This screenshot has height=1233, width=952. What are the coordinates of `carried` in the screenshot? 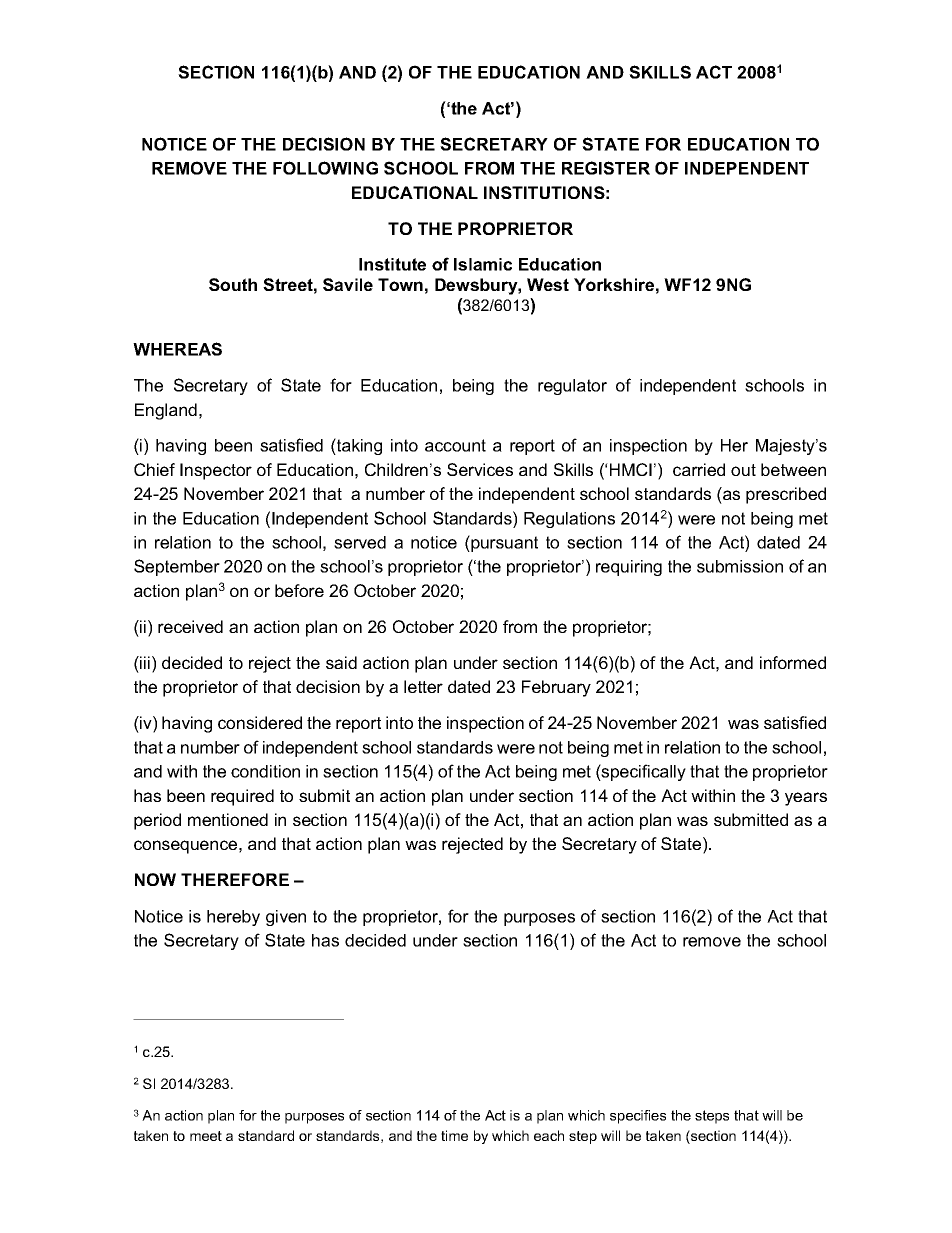 It's located at (699, 469).
